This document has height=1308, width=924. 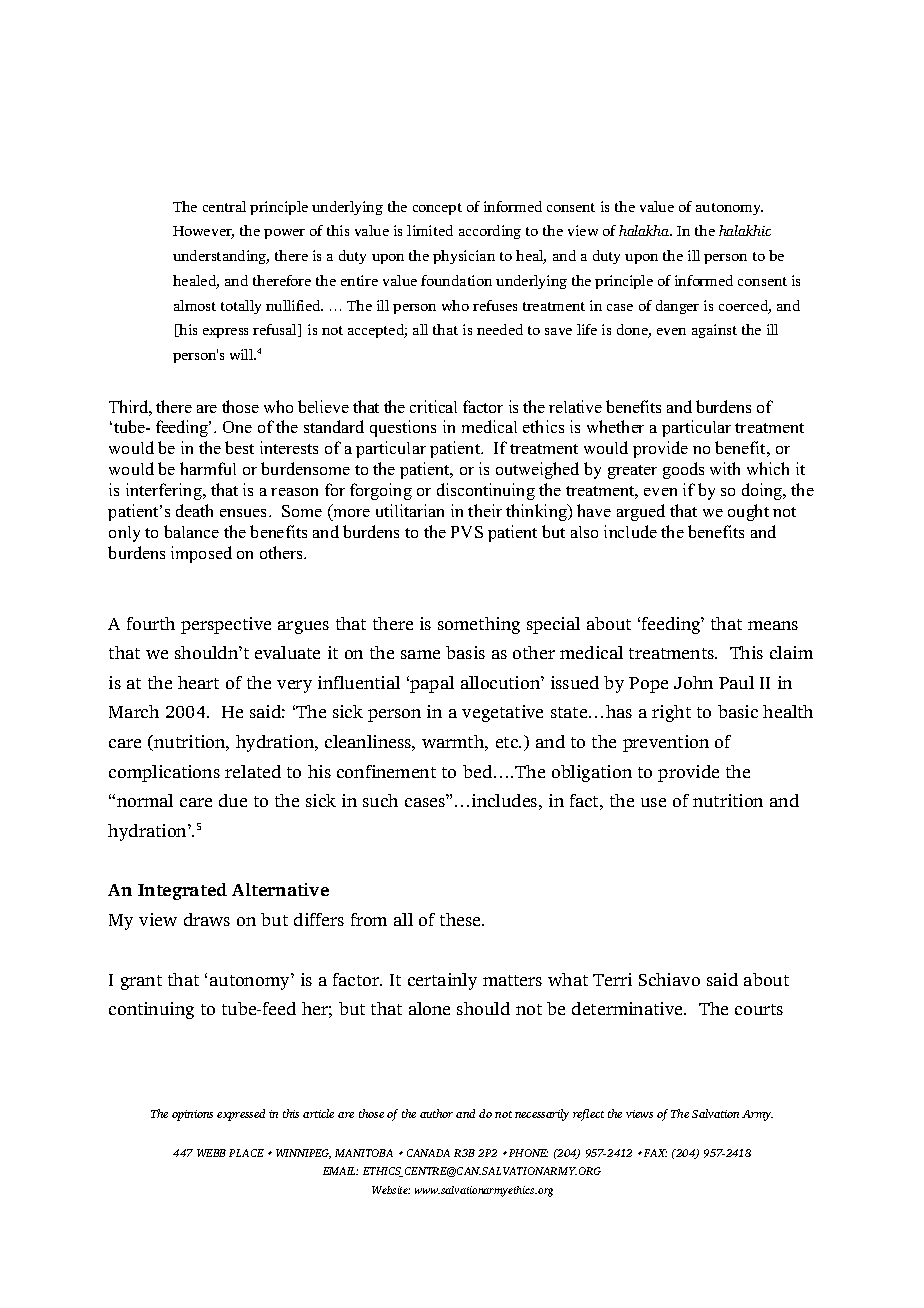 What do you see at coordinates (208, 468) in the document?
I see `harmful` at bounding box center [208, 468].
